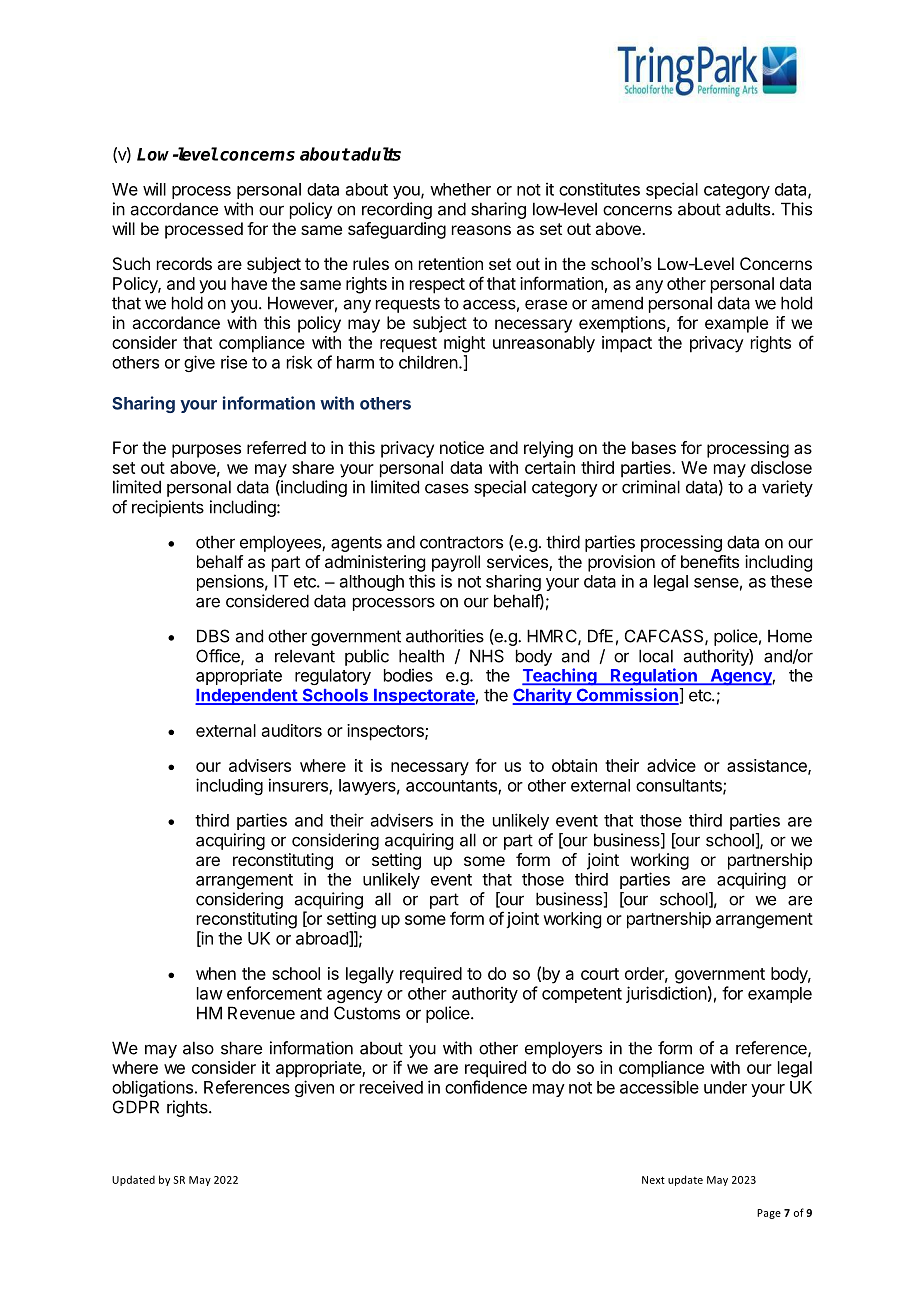 Image resolution: width=924 pixels, height=1308 pixels. Describe the element at coordinates (599, 189) in the screenshot. I see `constitutes` at that location.
